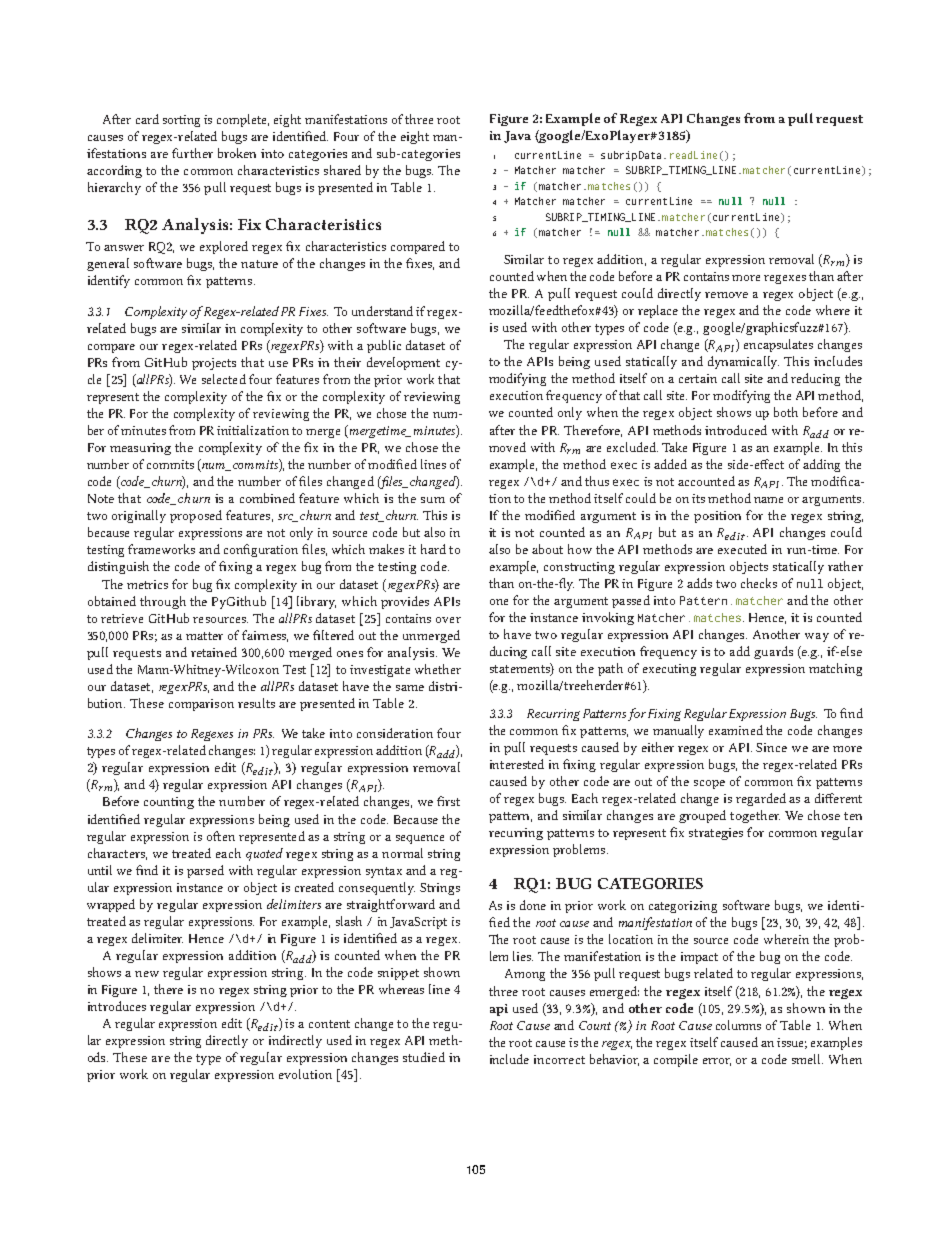 Image resolution: width=952 pixels, height=1233 pixels. Describe the element at coordinates (342, 170) in the screenshot. I see `shared` at that location.
